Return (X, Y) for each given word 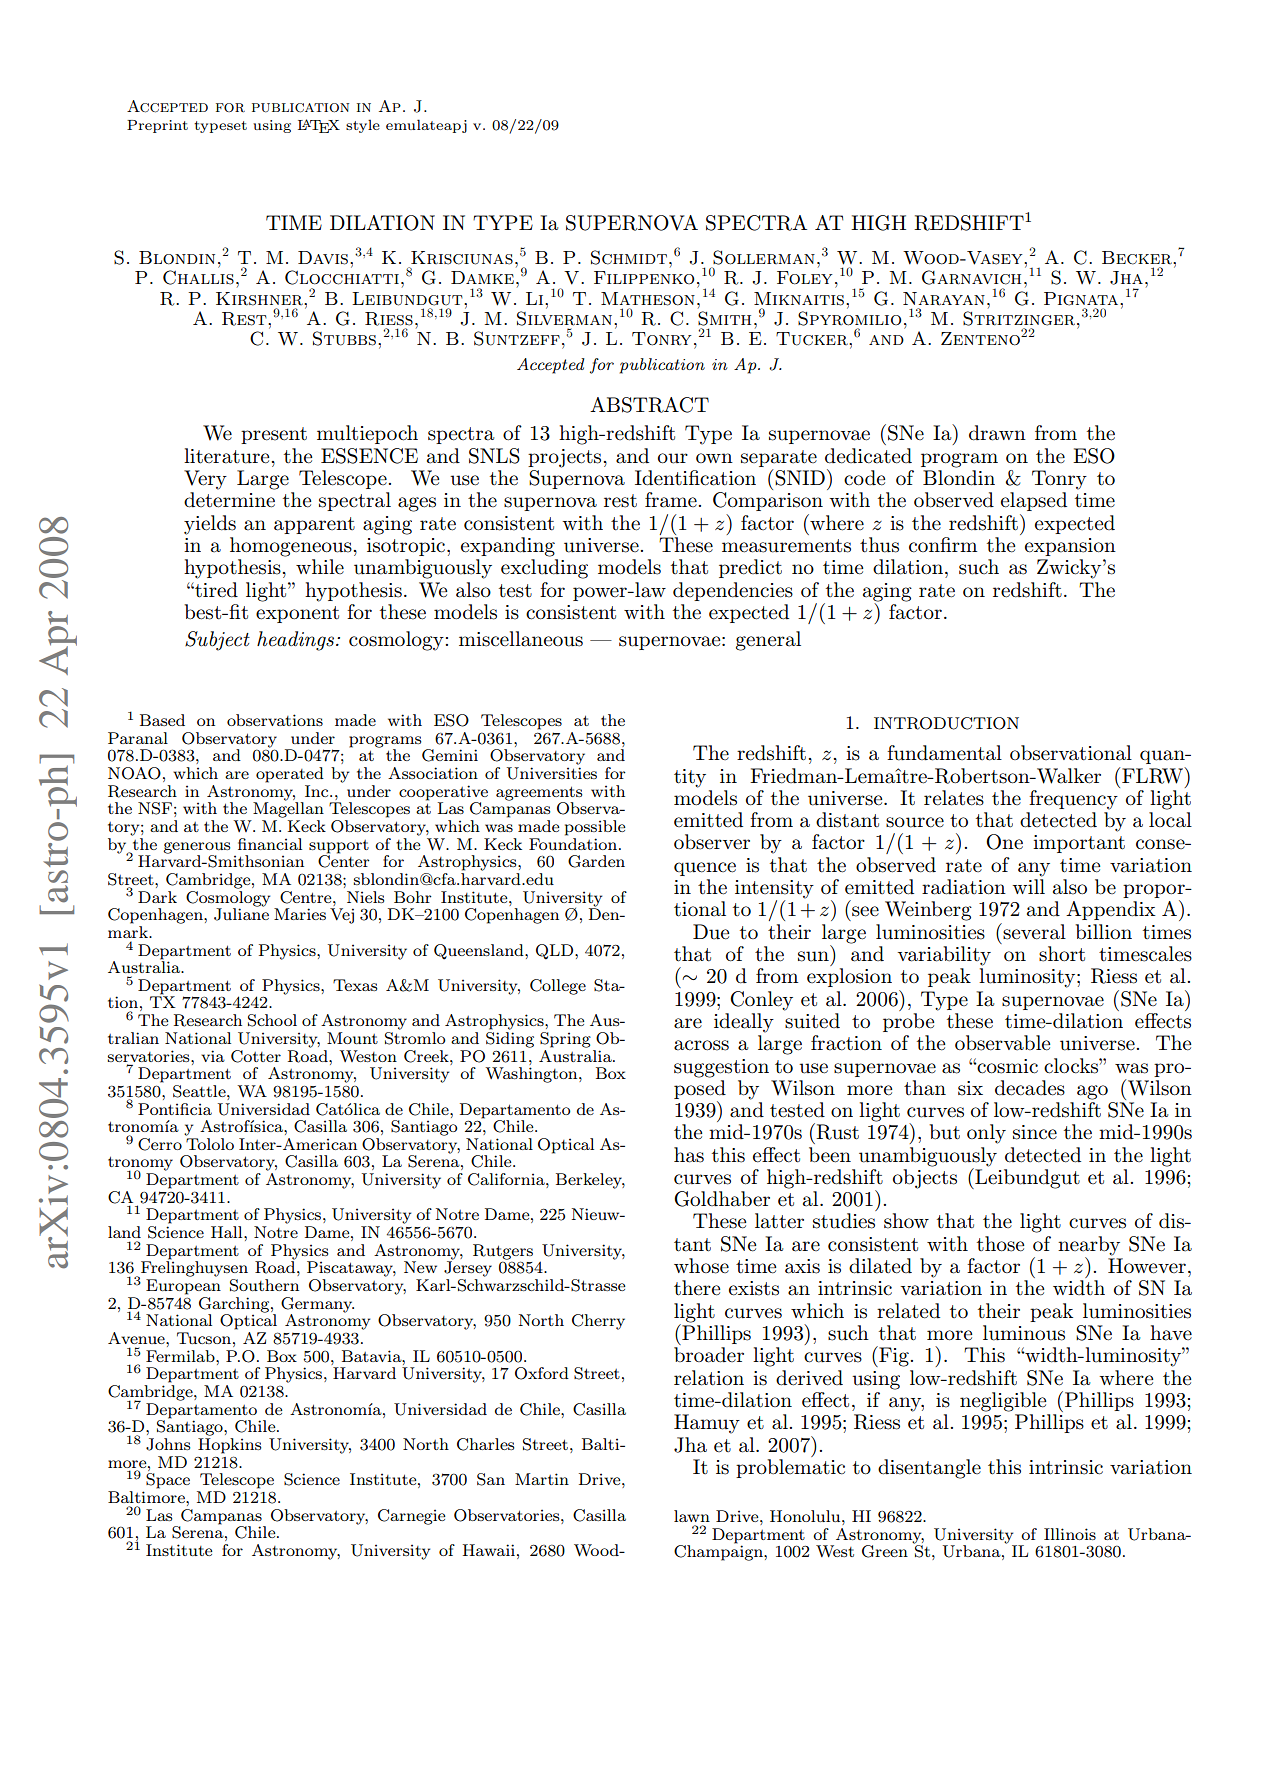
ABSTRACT (649, 405)
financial (270, 844)
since (1035, 1132)
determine (229, 500)
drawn (997, 433)
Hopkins (230, 1446)
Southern (264, 1285)
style (363, 126)
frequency (1073, 800)
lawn (692, 1516)
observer (712, 842)
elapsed (1034, 501)
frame (671, 500)
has (689, 1155)
